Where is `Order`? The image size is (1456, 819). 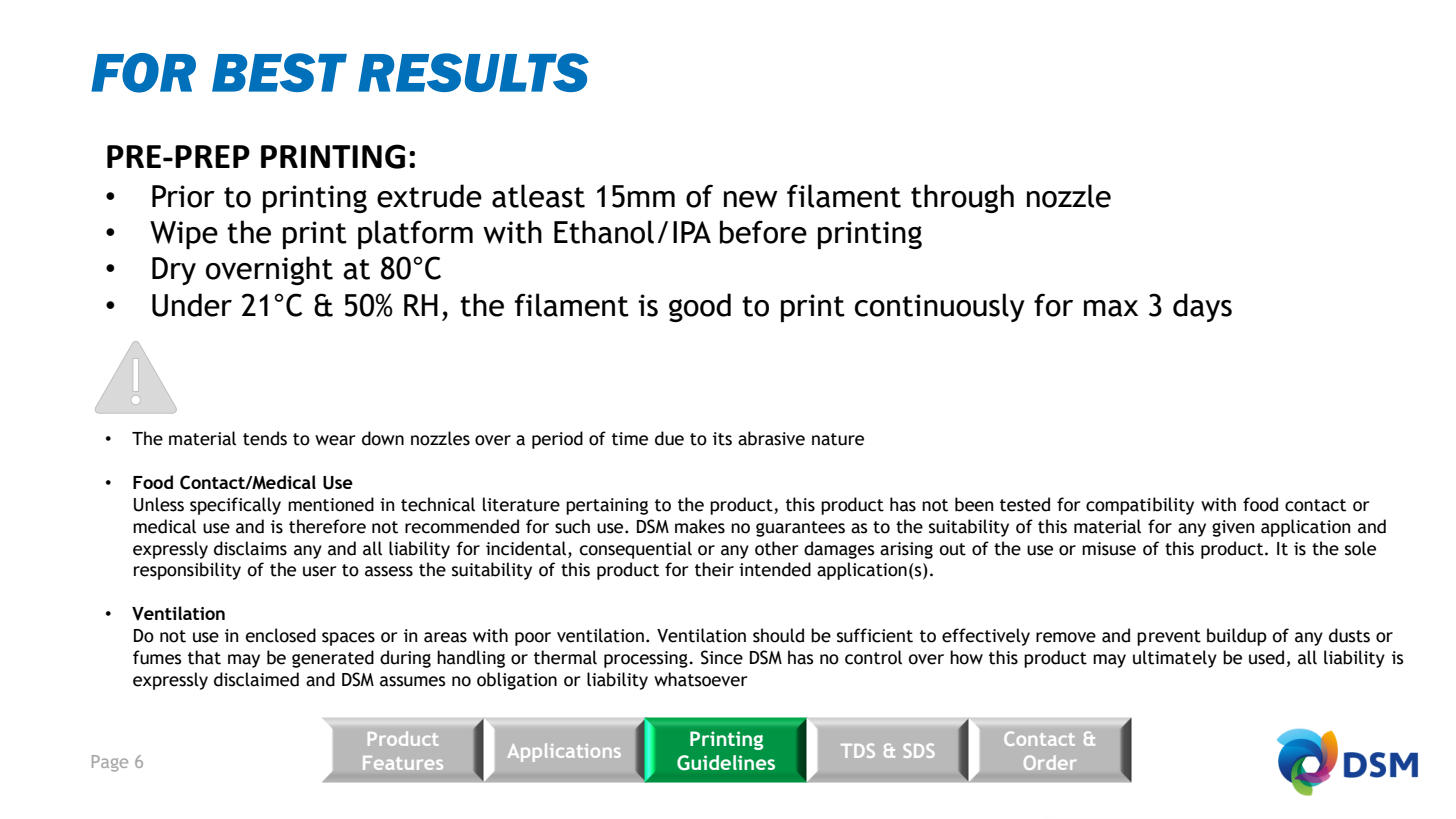 Order is located at coordinates (1050, 762).
